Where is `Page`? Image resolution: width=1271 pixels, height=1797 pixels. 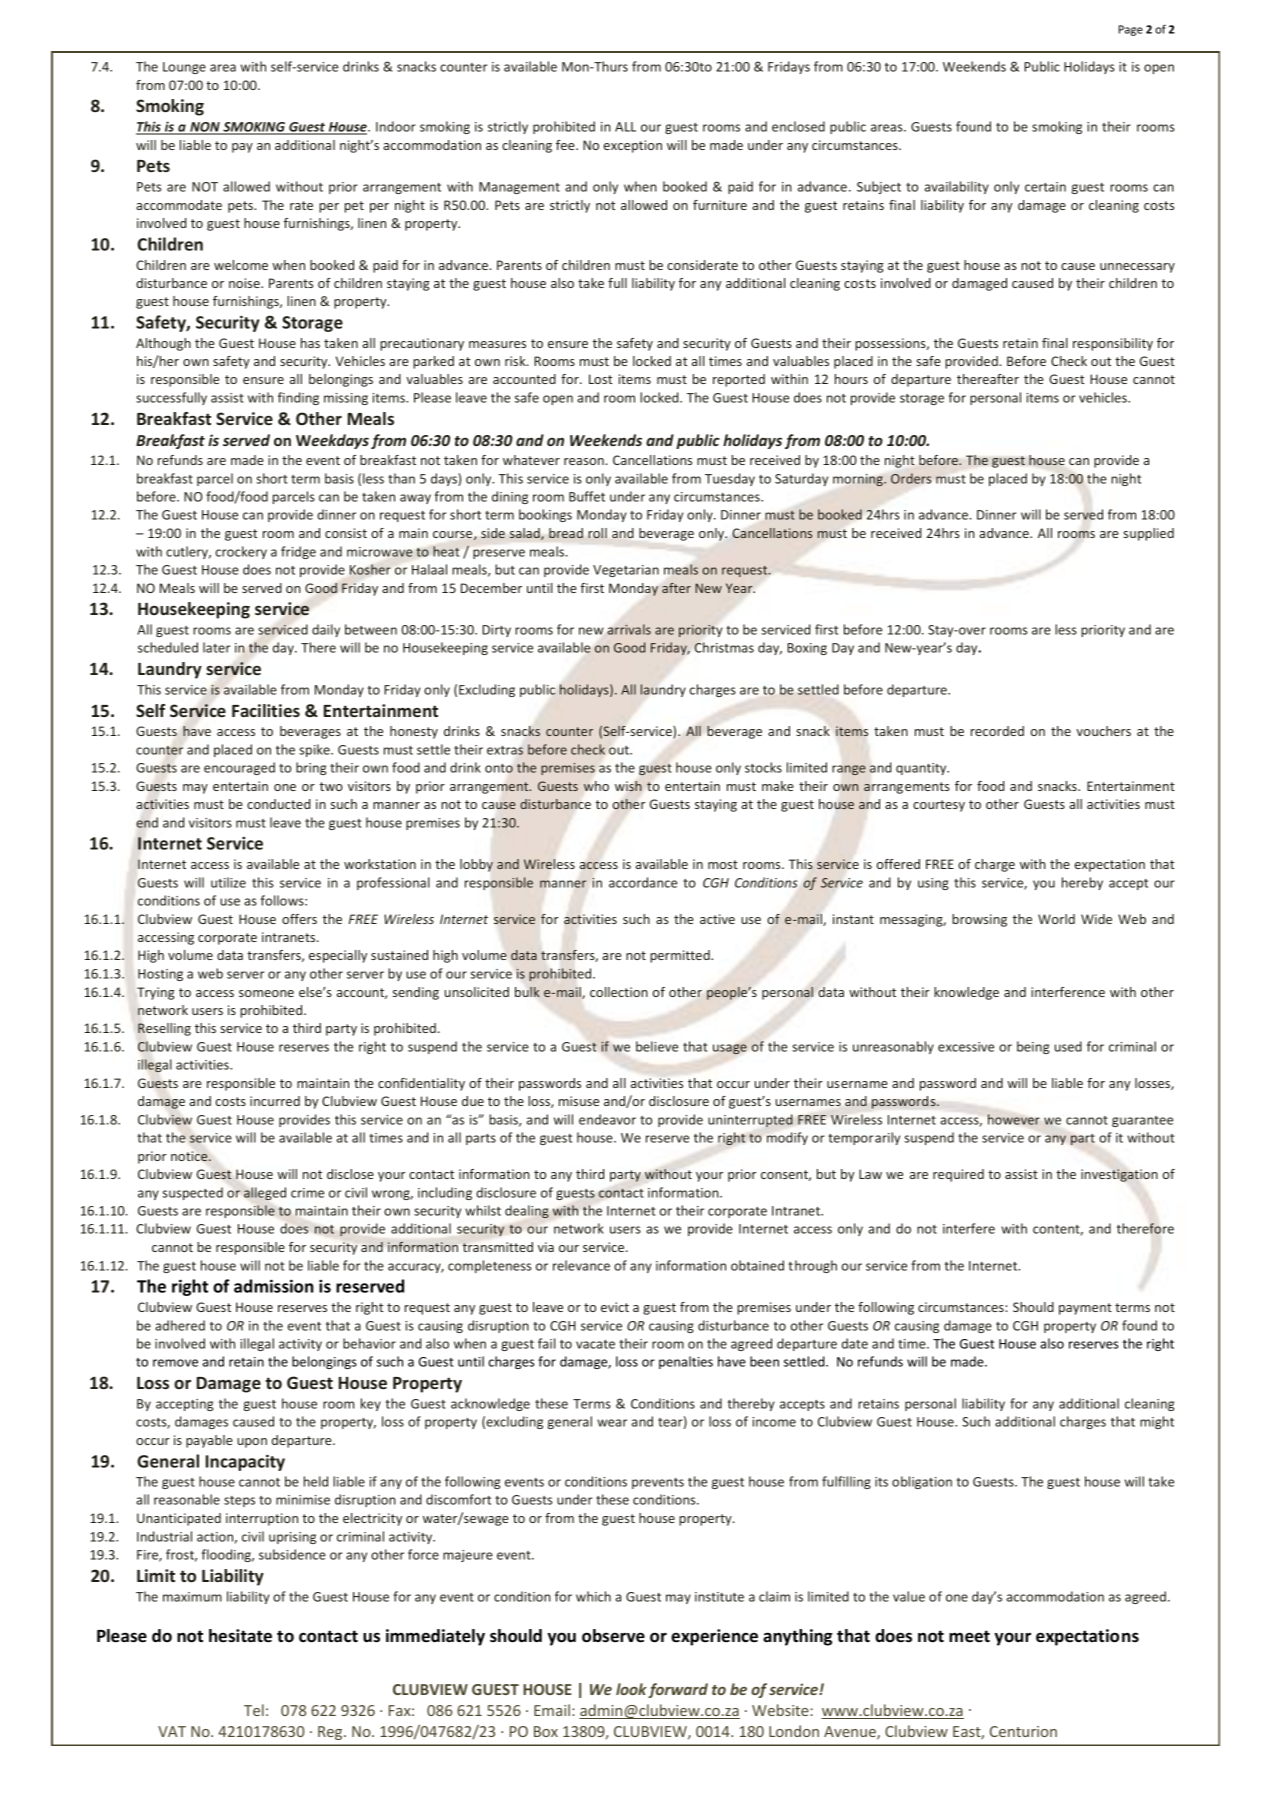
Page is located at coordinates (1131, 30).
